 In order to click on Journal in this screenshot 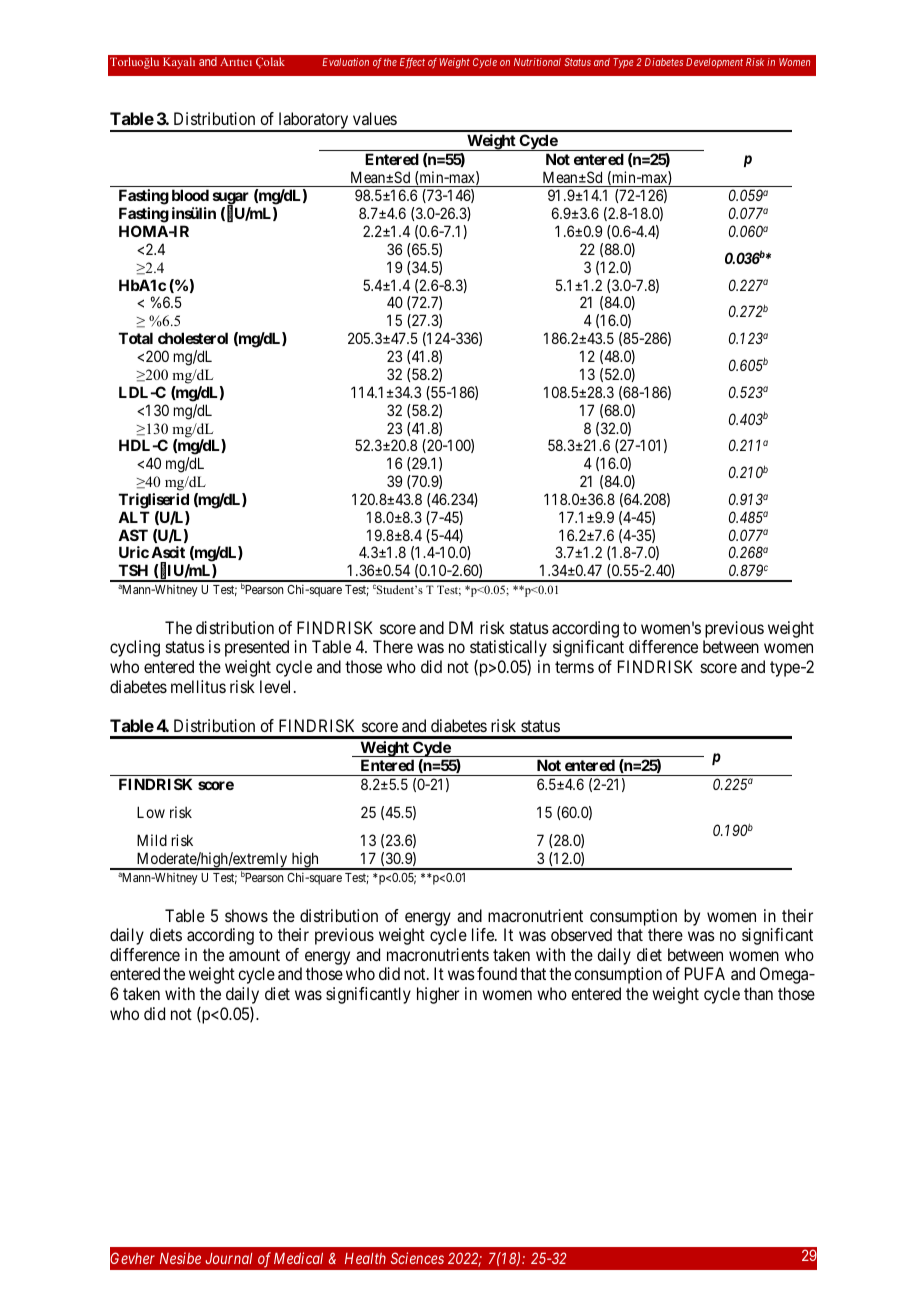, I will do `click(228, 1258)`.
